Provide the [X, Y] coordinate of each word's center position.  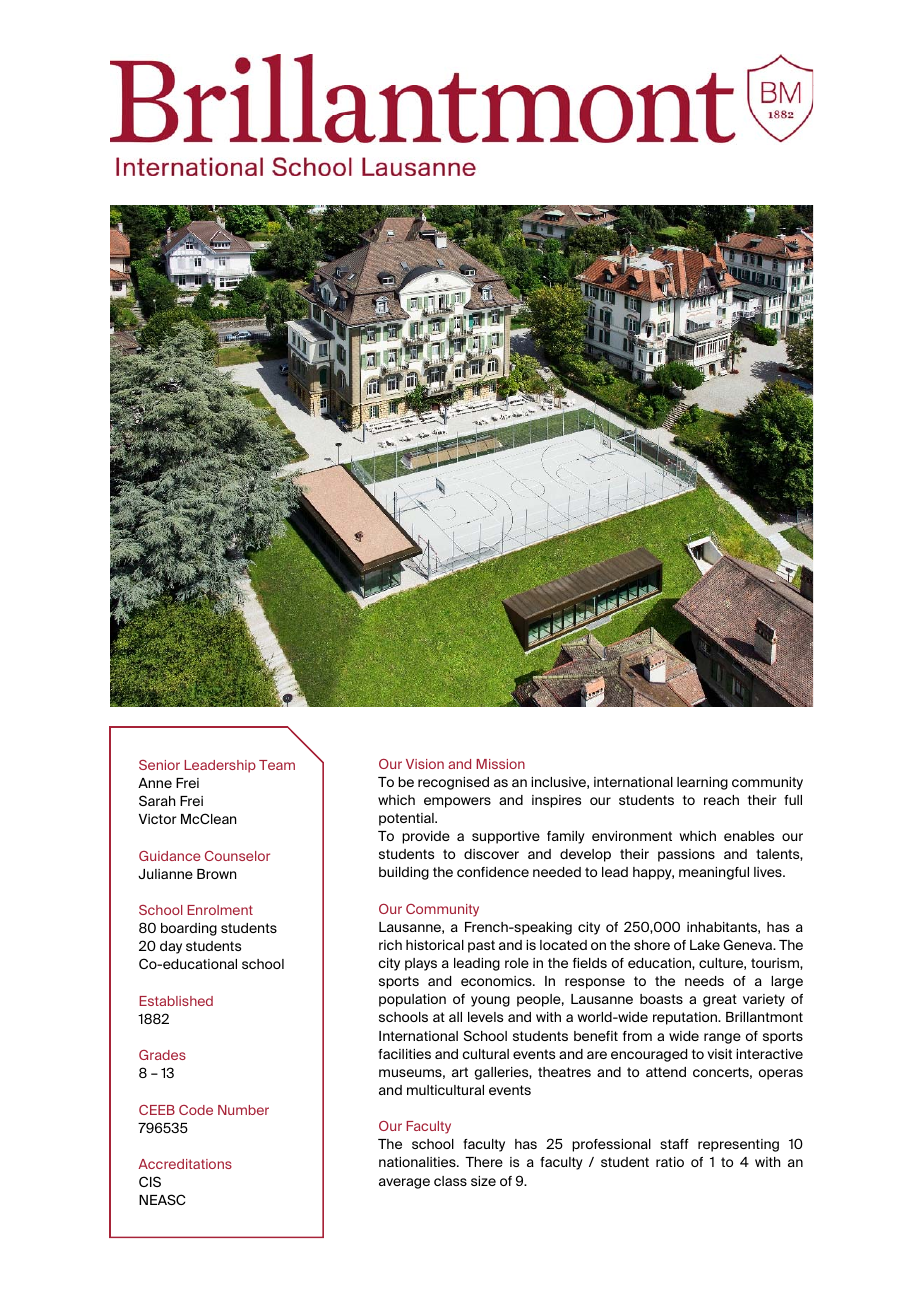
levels [485, 1017]
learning [702, 783]
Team [277, 765]
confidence [493, 872]
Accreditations [185, 1164]
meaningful [714, 873]
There [484, 1162]
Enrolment [220, 910]
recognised [453, 783]
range [722, 1038]
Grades [162, 1055]
